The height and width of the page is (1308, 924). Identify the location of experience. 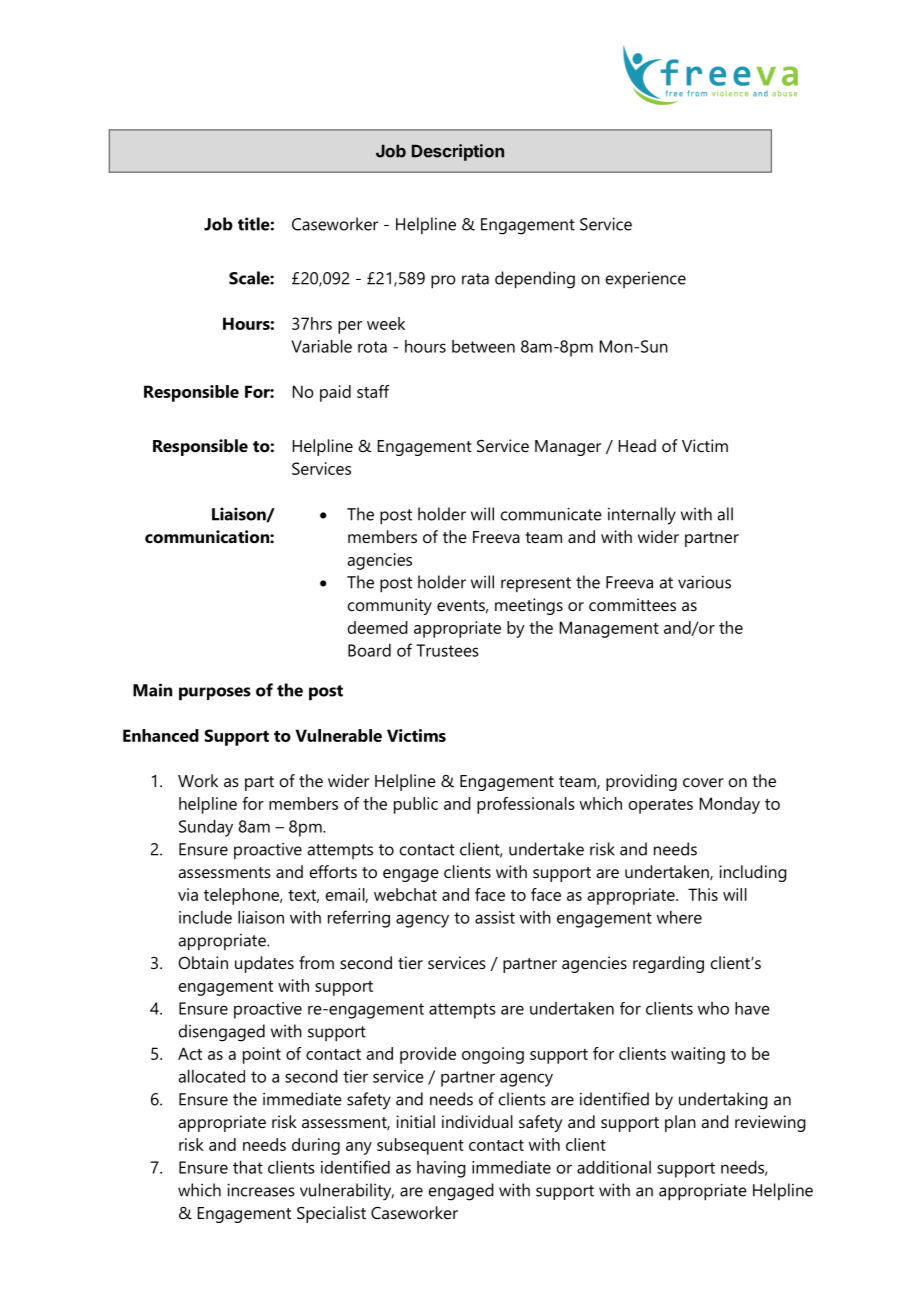
(646, 280).
